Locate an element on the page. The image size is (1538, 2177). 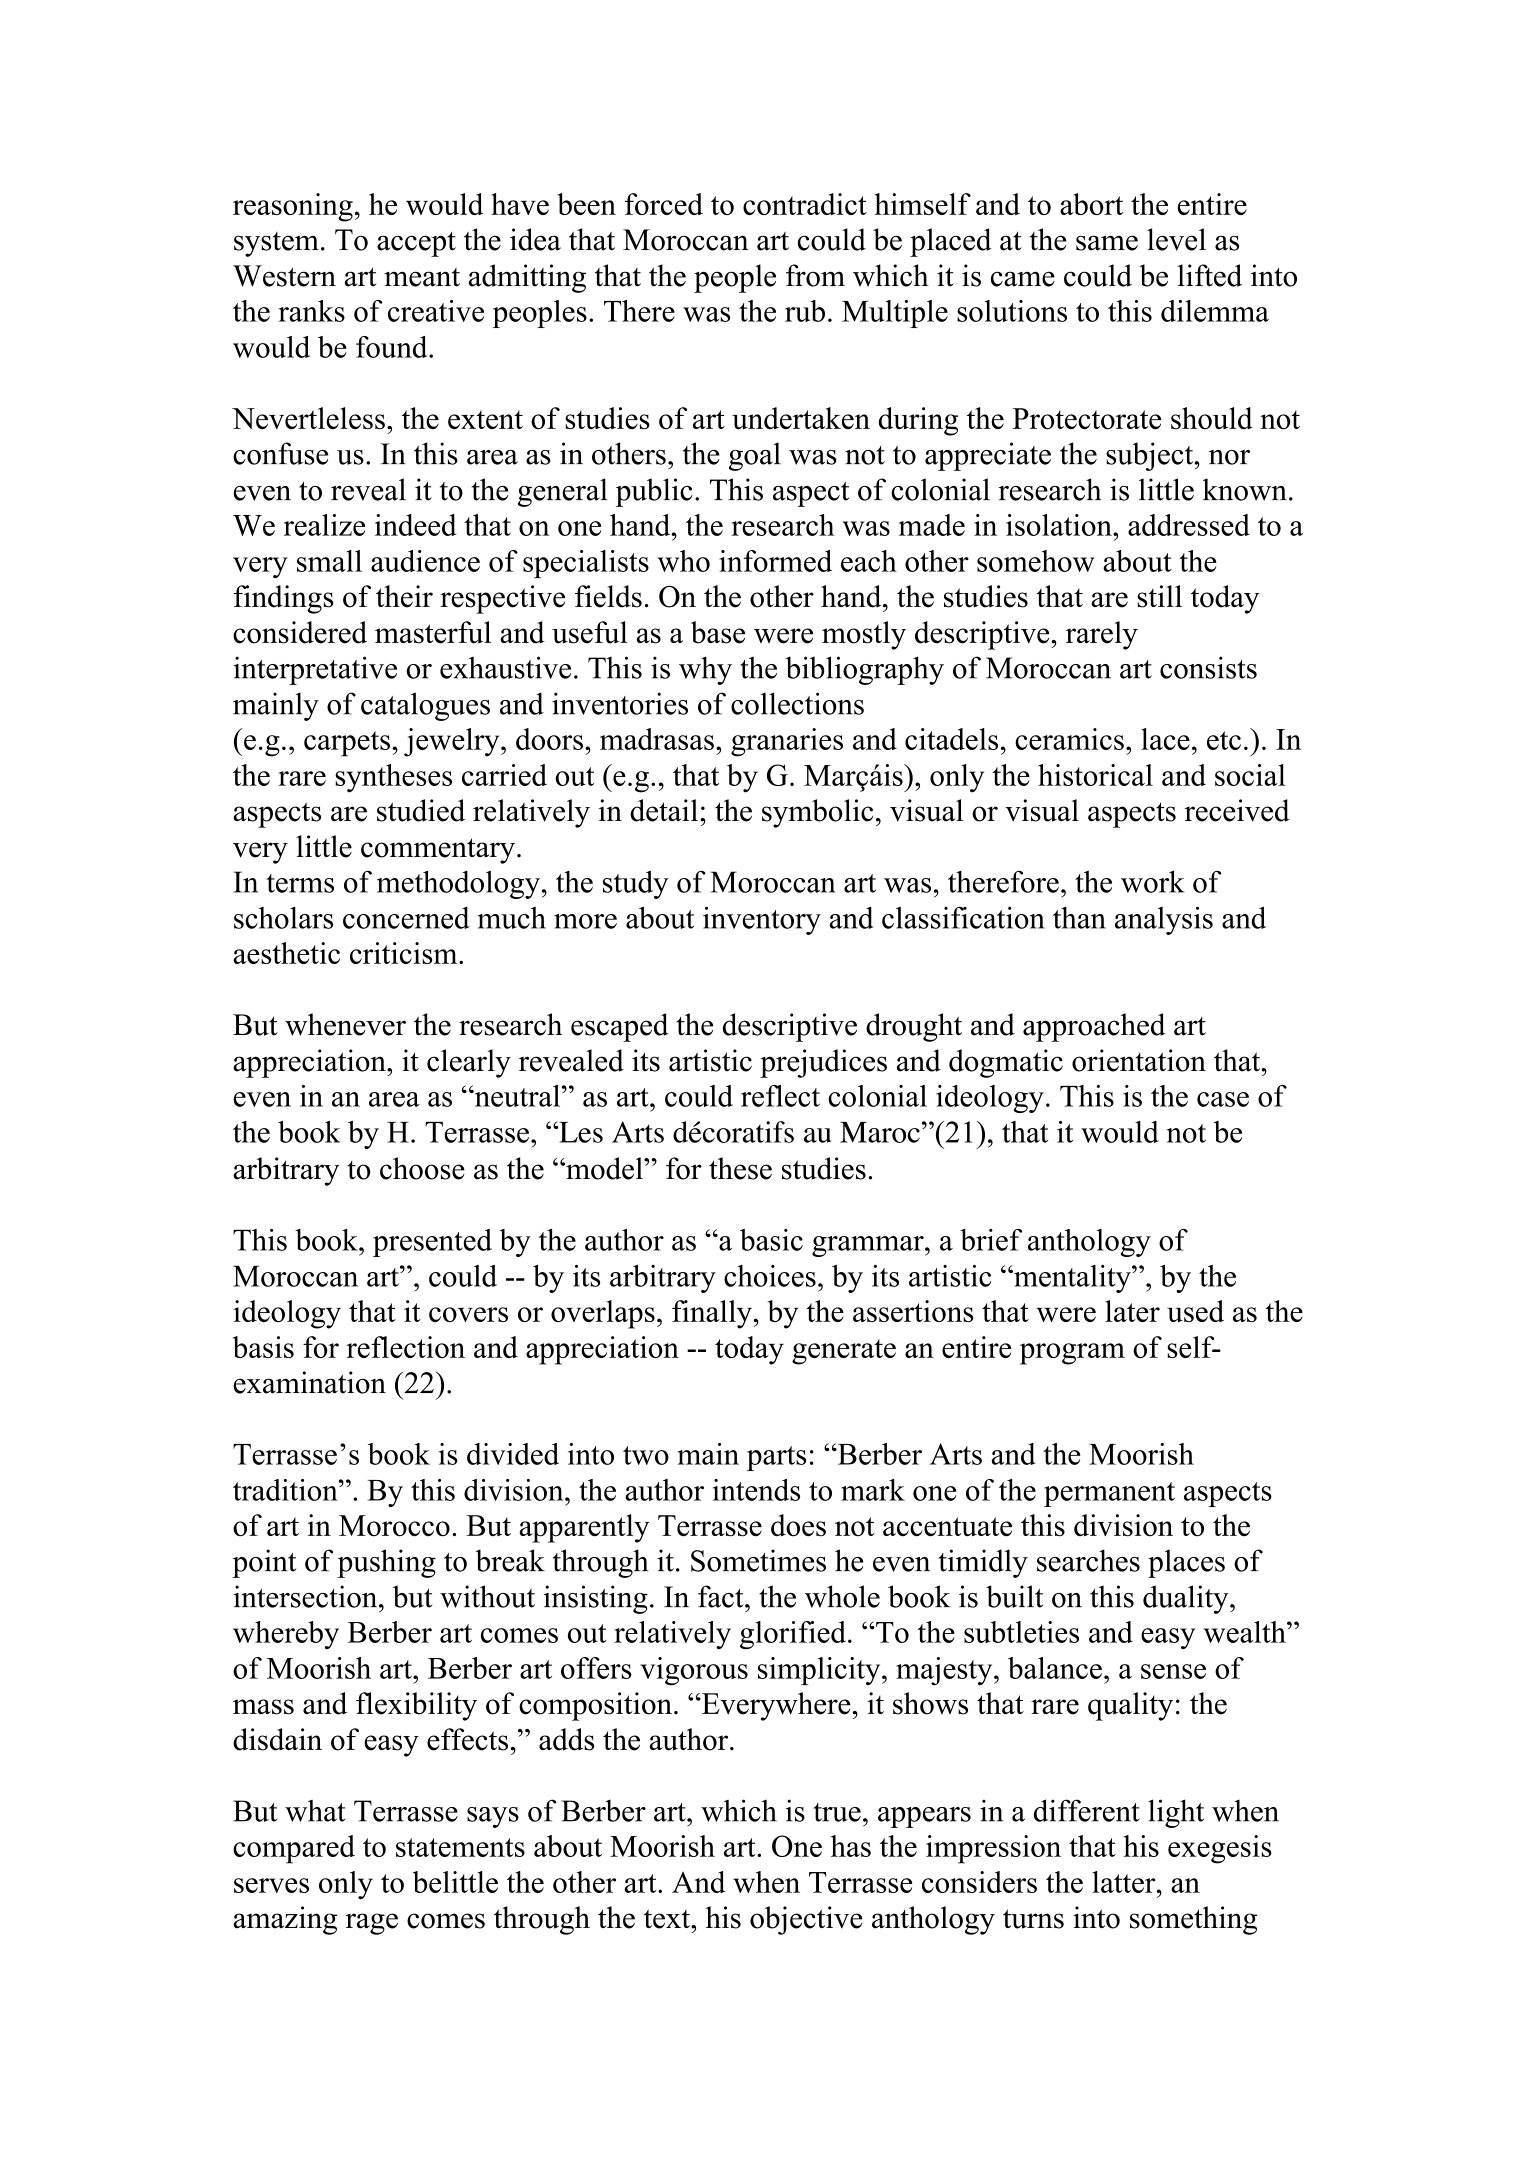
rage is located at coordinates (372, 1924).
